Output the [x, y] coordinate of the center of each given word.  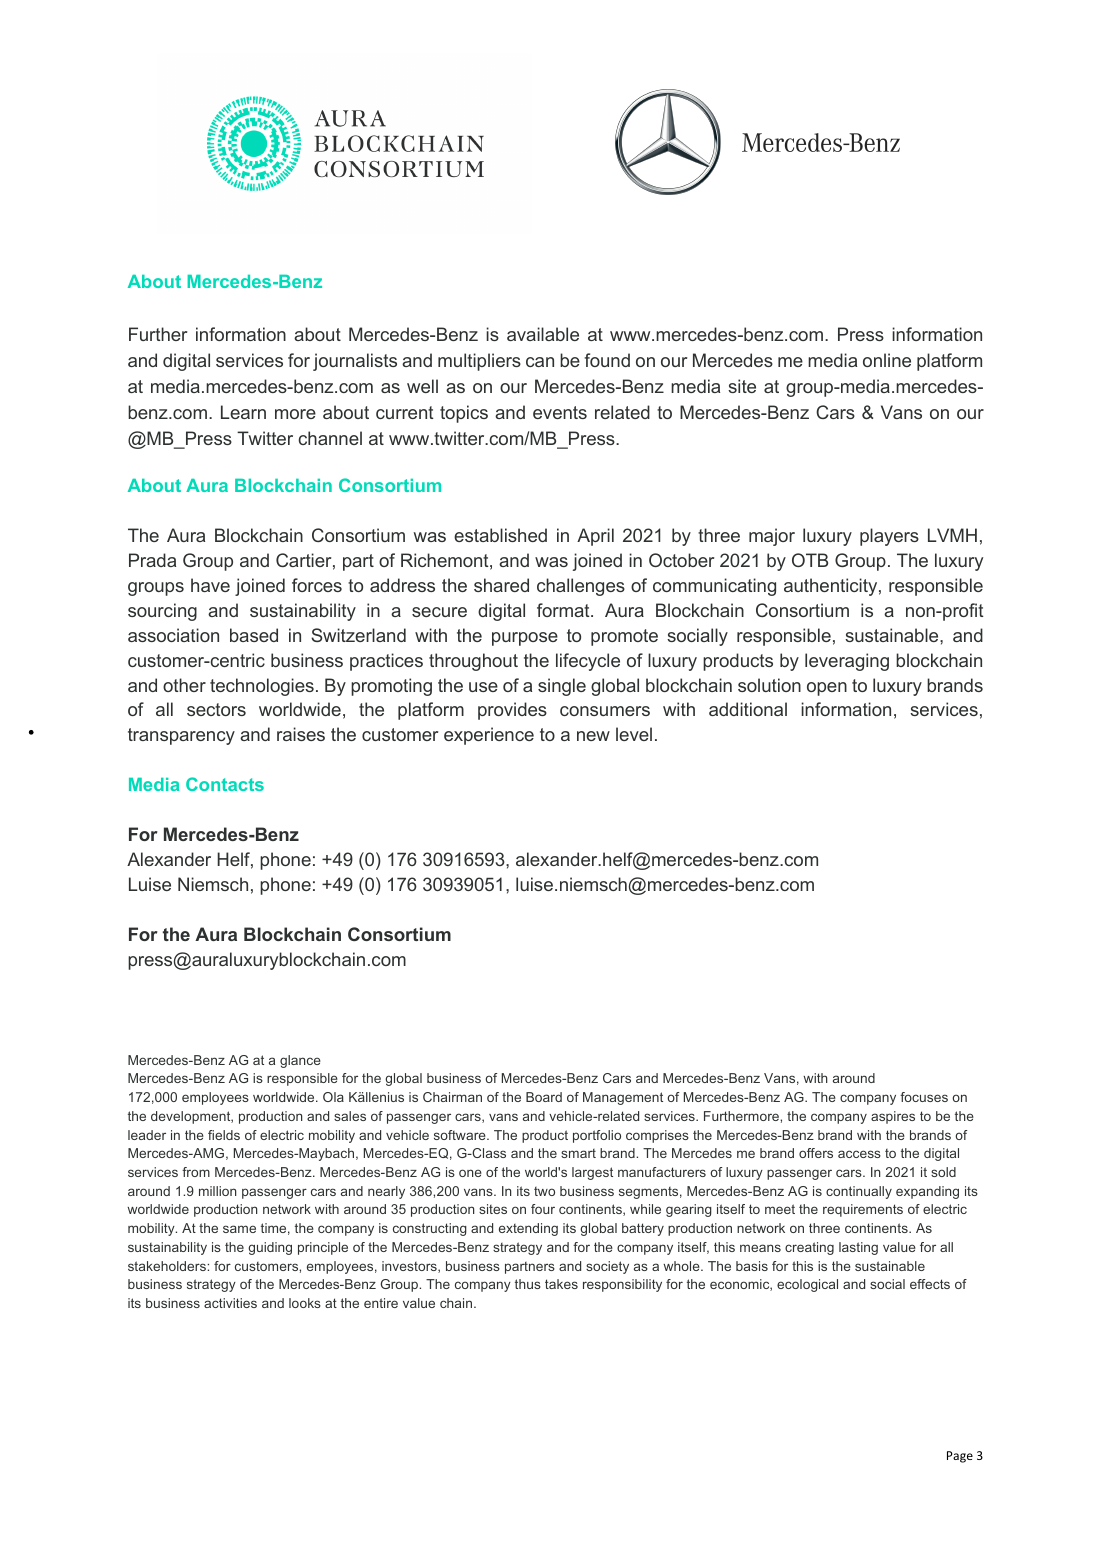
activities [230, 1303]
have [210, 585]
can [540, 362]
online [887, 360]
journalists [355, 362]
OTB [810, 560]
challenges [581, 587]
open [827, 689]
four [543, 1209]
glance [300, 1061]
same [239, 1229]
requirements [863, 1210]
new [593, 736]
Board [544, 1097]
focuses [924, 1097]
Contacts [225, 784]
